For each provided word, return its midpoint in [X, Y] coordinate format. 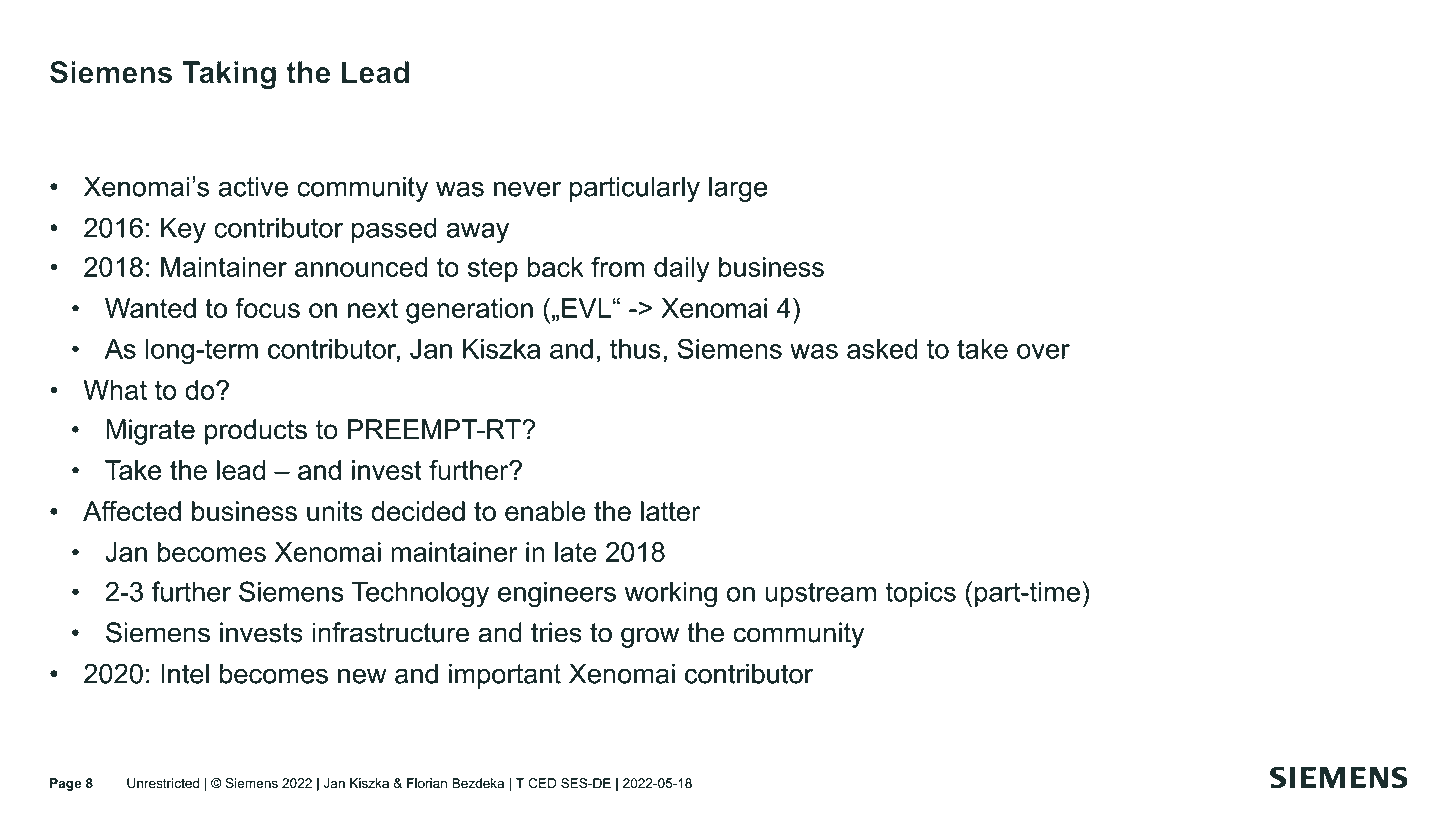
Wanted [150, 308]
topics [920, 594]
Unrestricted [163, 783]
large [738, 189]
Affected [132, 511]
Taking [229, 75]
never [527, 189]
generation [469, 311]
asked [882, 349]
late [576, 552]
